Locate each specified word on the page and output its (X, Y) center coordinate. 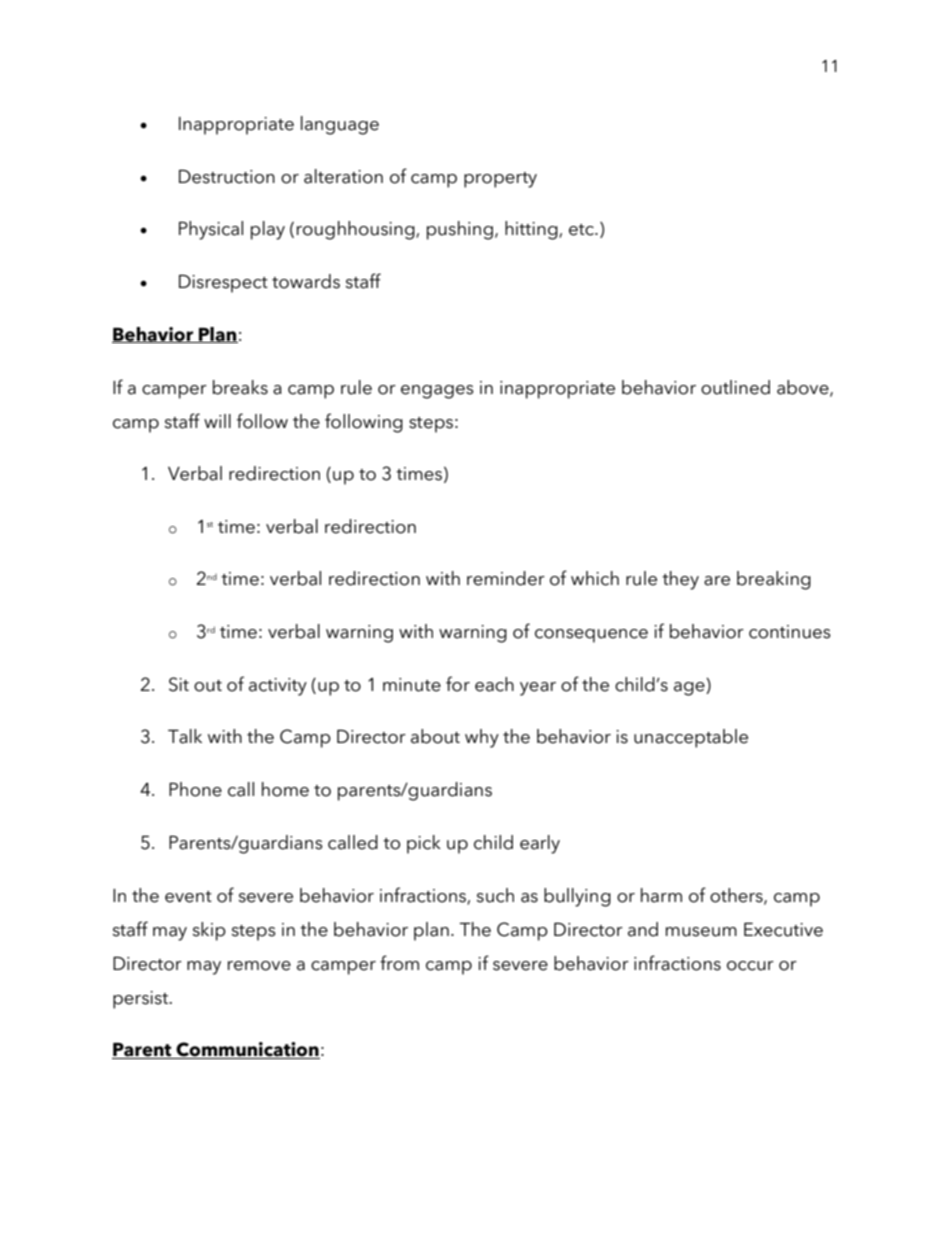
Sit (179, 684)
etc (582, 230)
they (680, 580)
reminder (506, 578)
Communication (247, 1050)
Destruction (227, 177)
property (500, 180)
